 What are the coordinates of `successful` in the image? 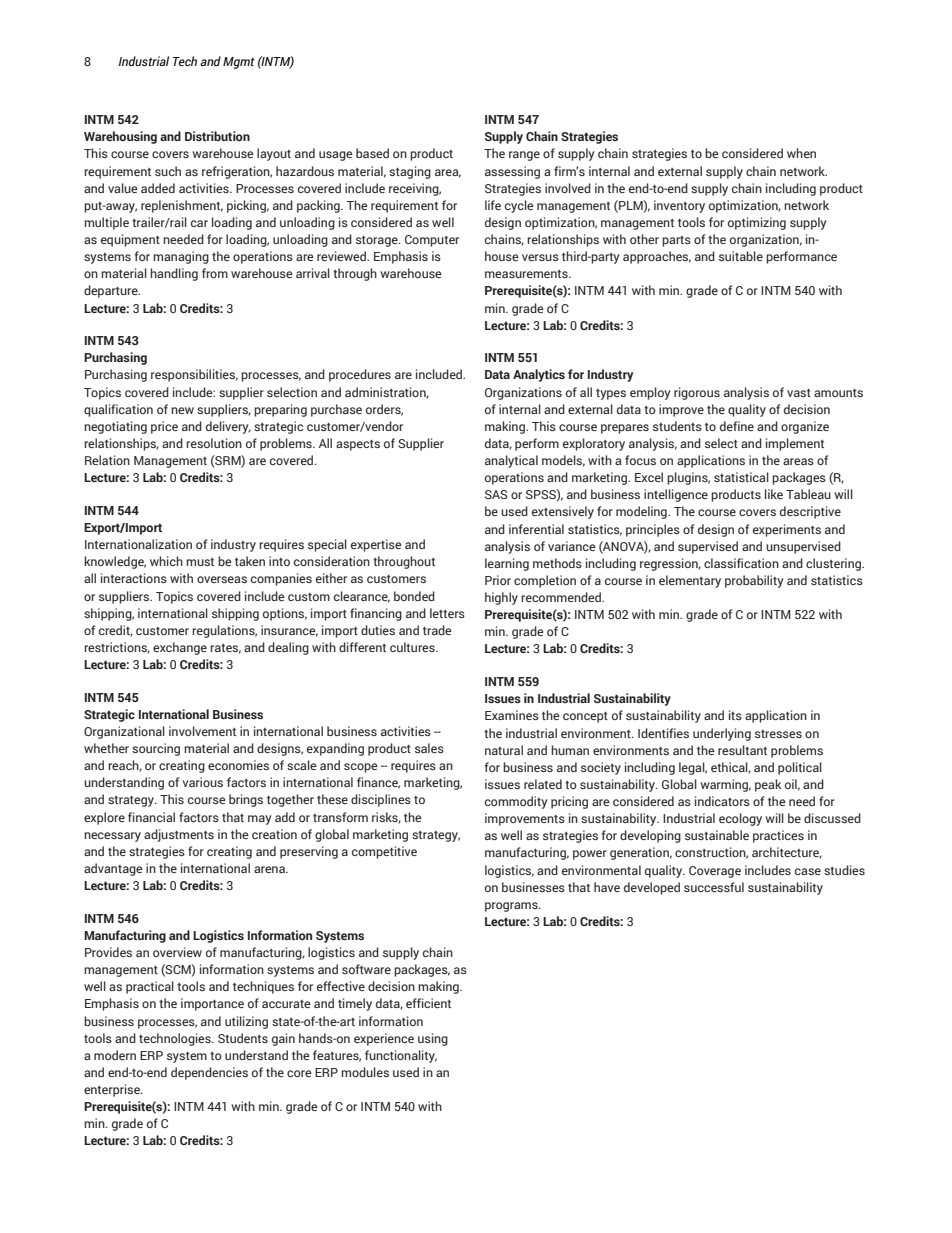 It's located at (714, 887).
